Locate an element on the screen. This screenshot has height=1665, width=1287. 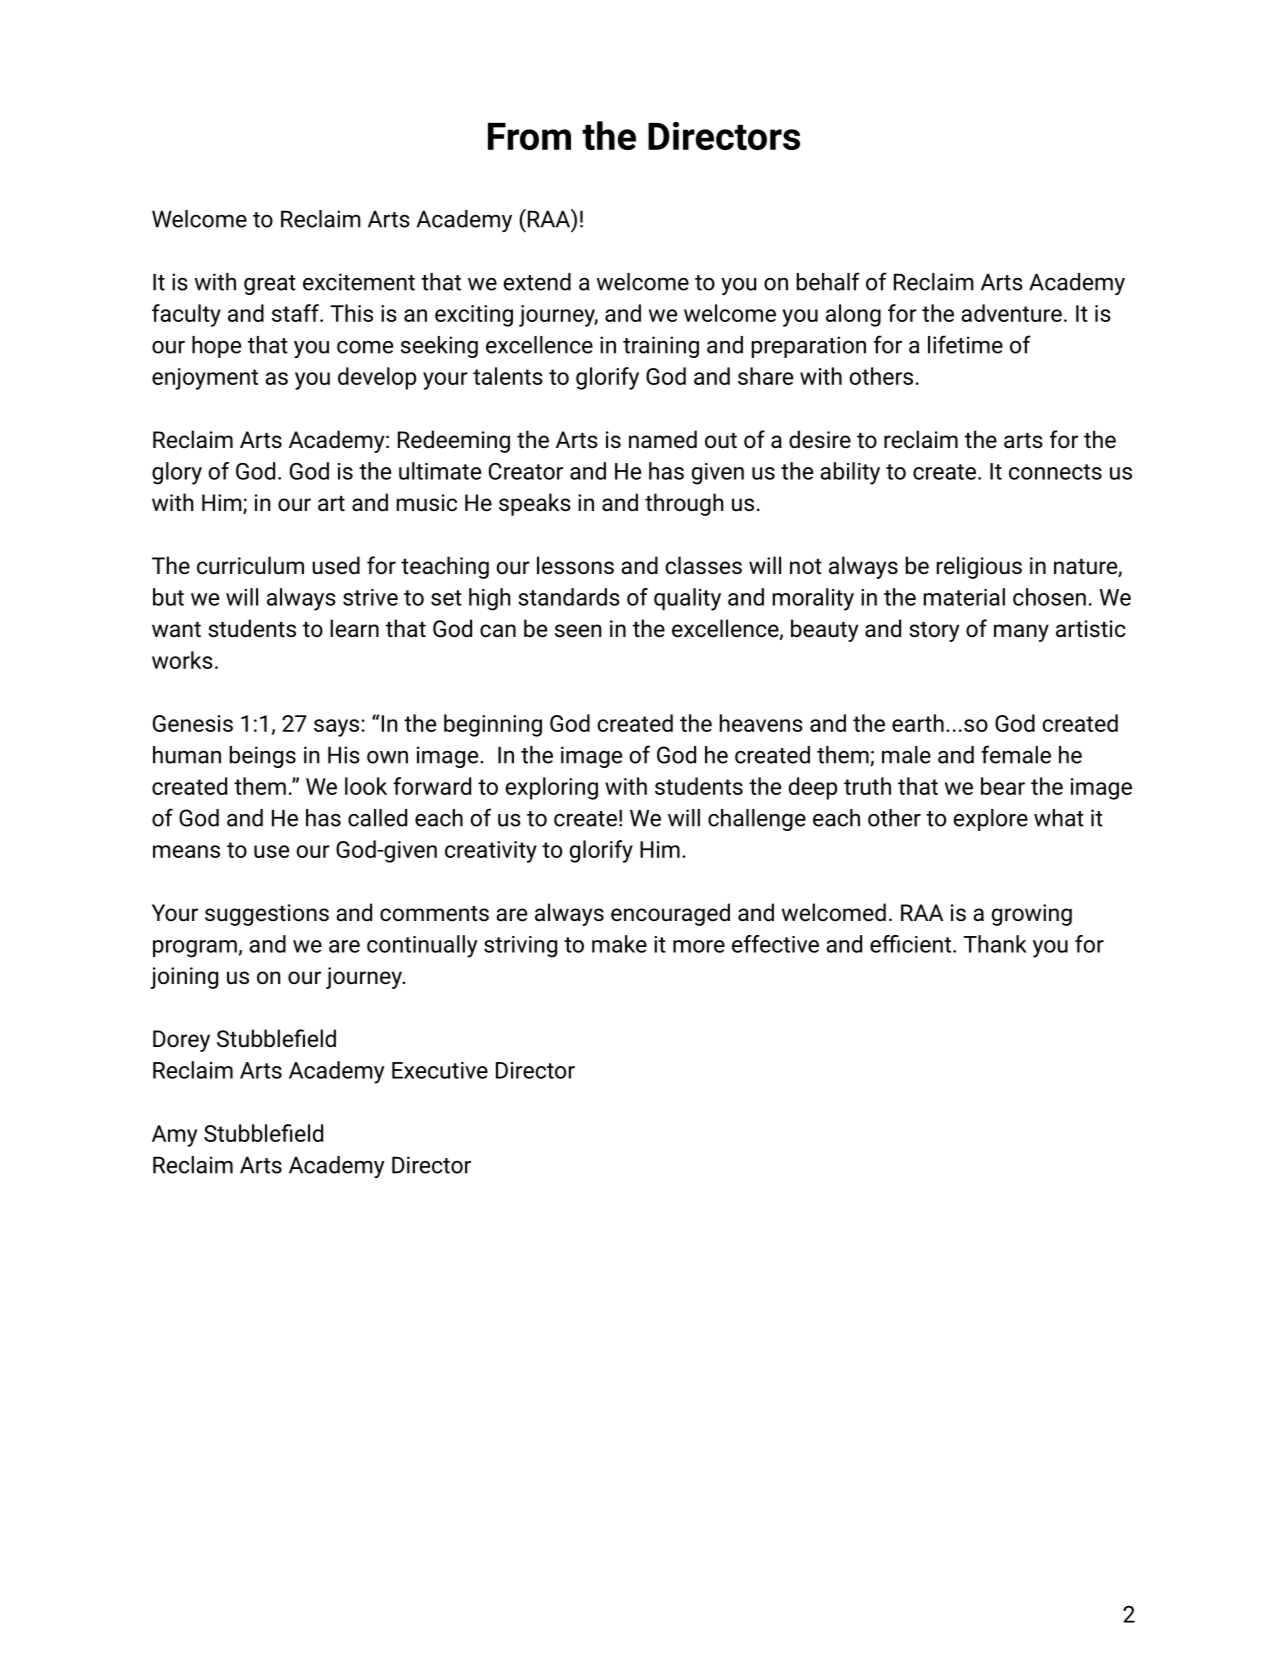
glory is located at coordinates (177, 473).
